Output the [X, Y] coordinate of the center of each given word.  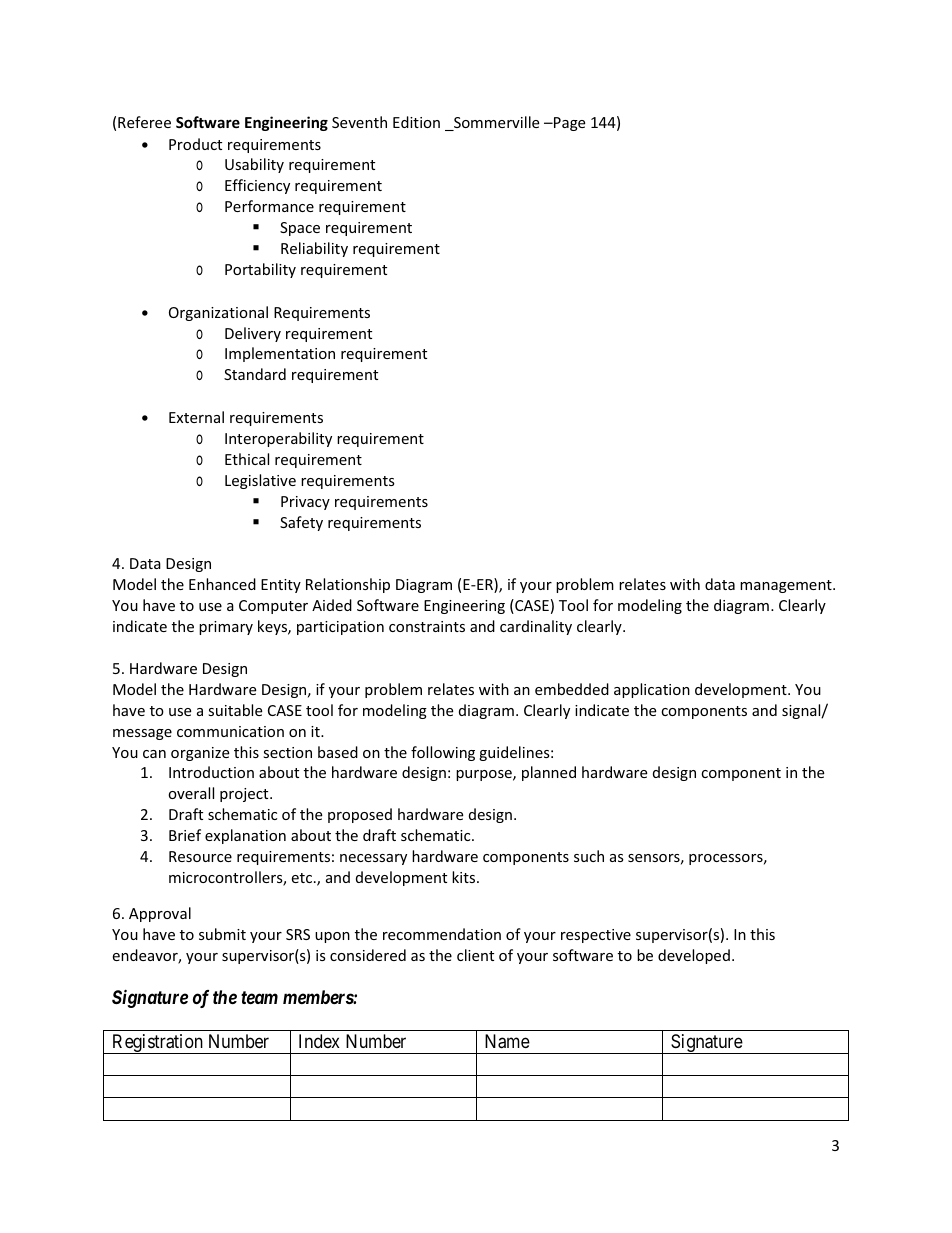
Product [195, 144]
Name [507, 1041]
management [787, 586]
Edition [416, 122]
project [245, 795]
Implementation [280, 354]
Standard [255, 374]
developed [694, 956]
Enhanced [222, 584]
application [652, 690]
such [589, 856]
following [443, 753]
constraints [427, 626]
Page [568, 124]
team [259, 997]
